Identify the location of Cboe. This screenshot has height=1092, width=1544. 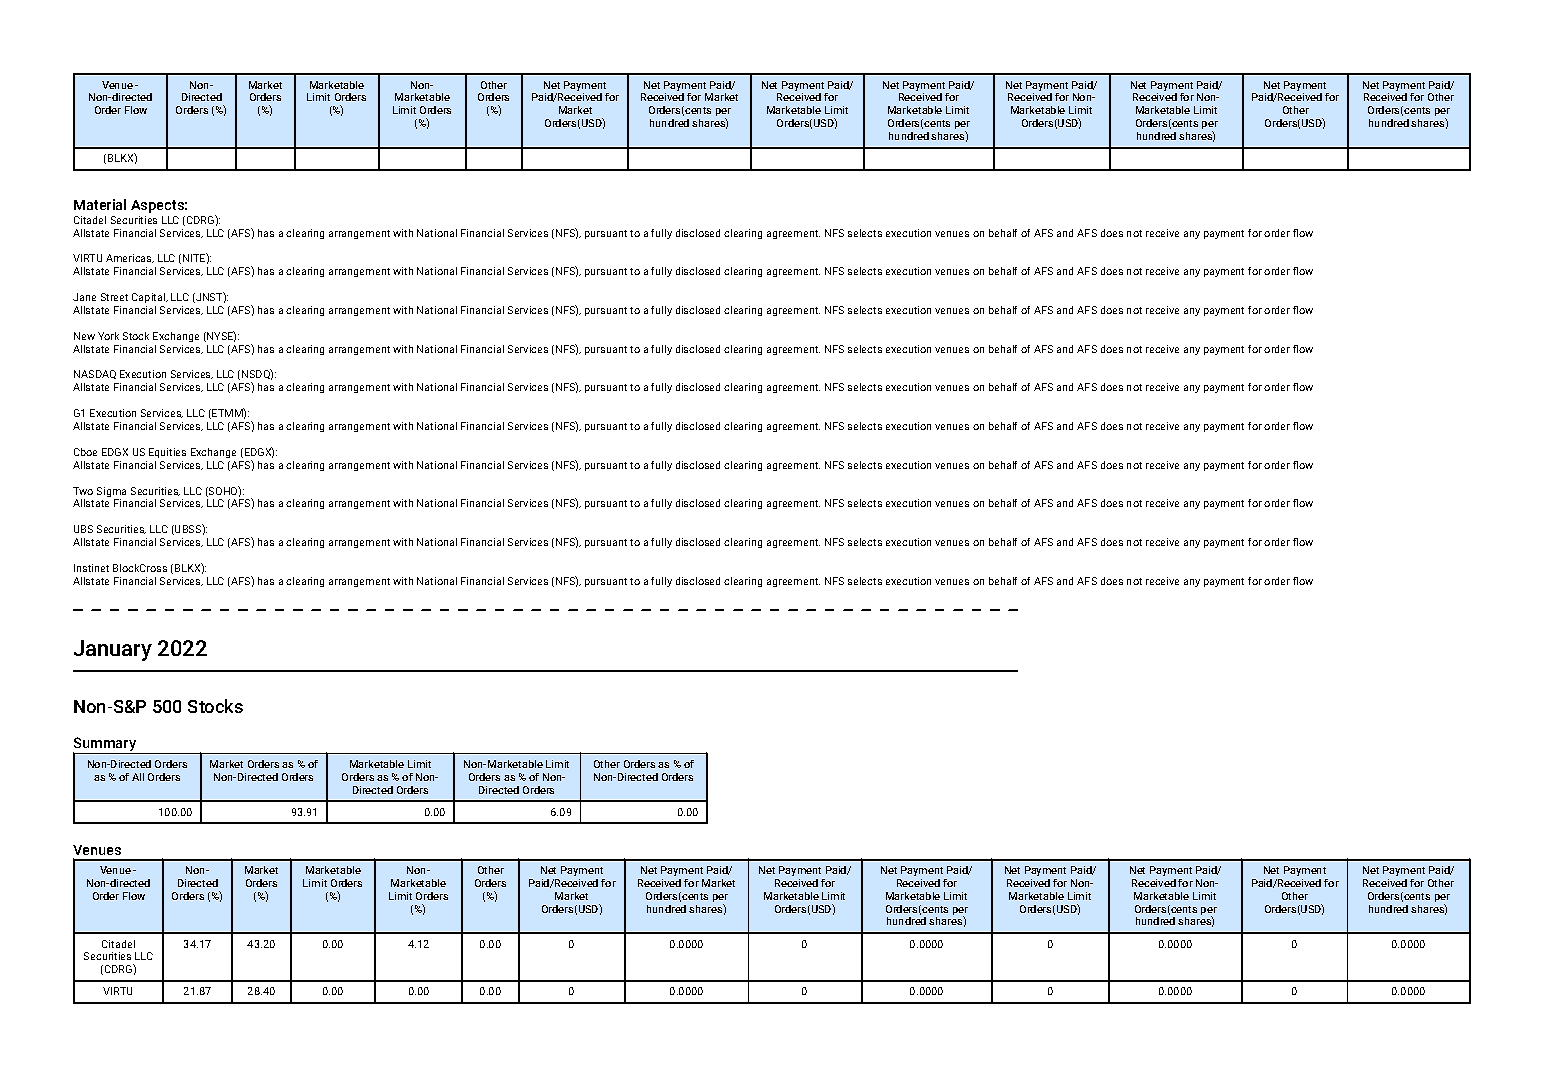
(85, 452).
